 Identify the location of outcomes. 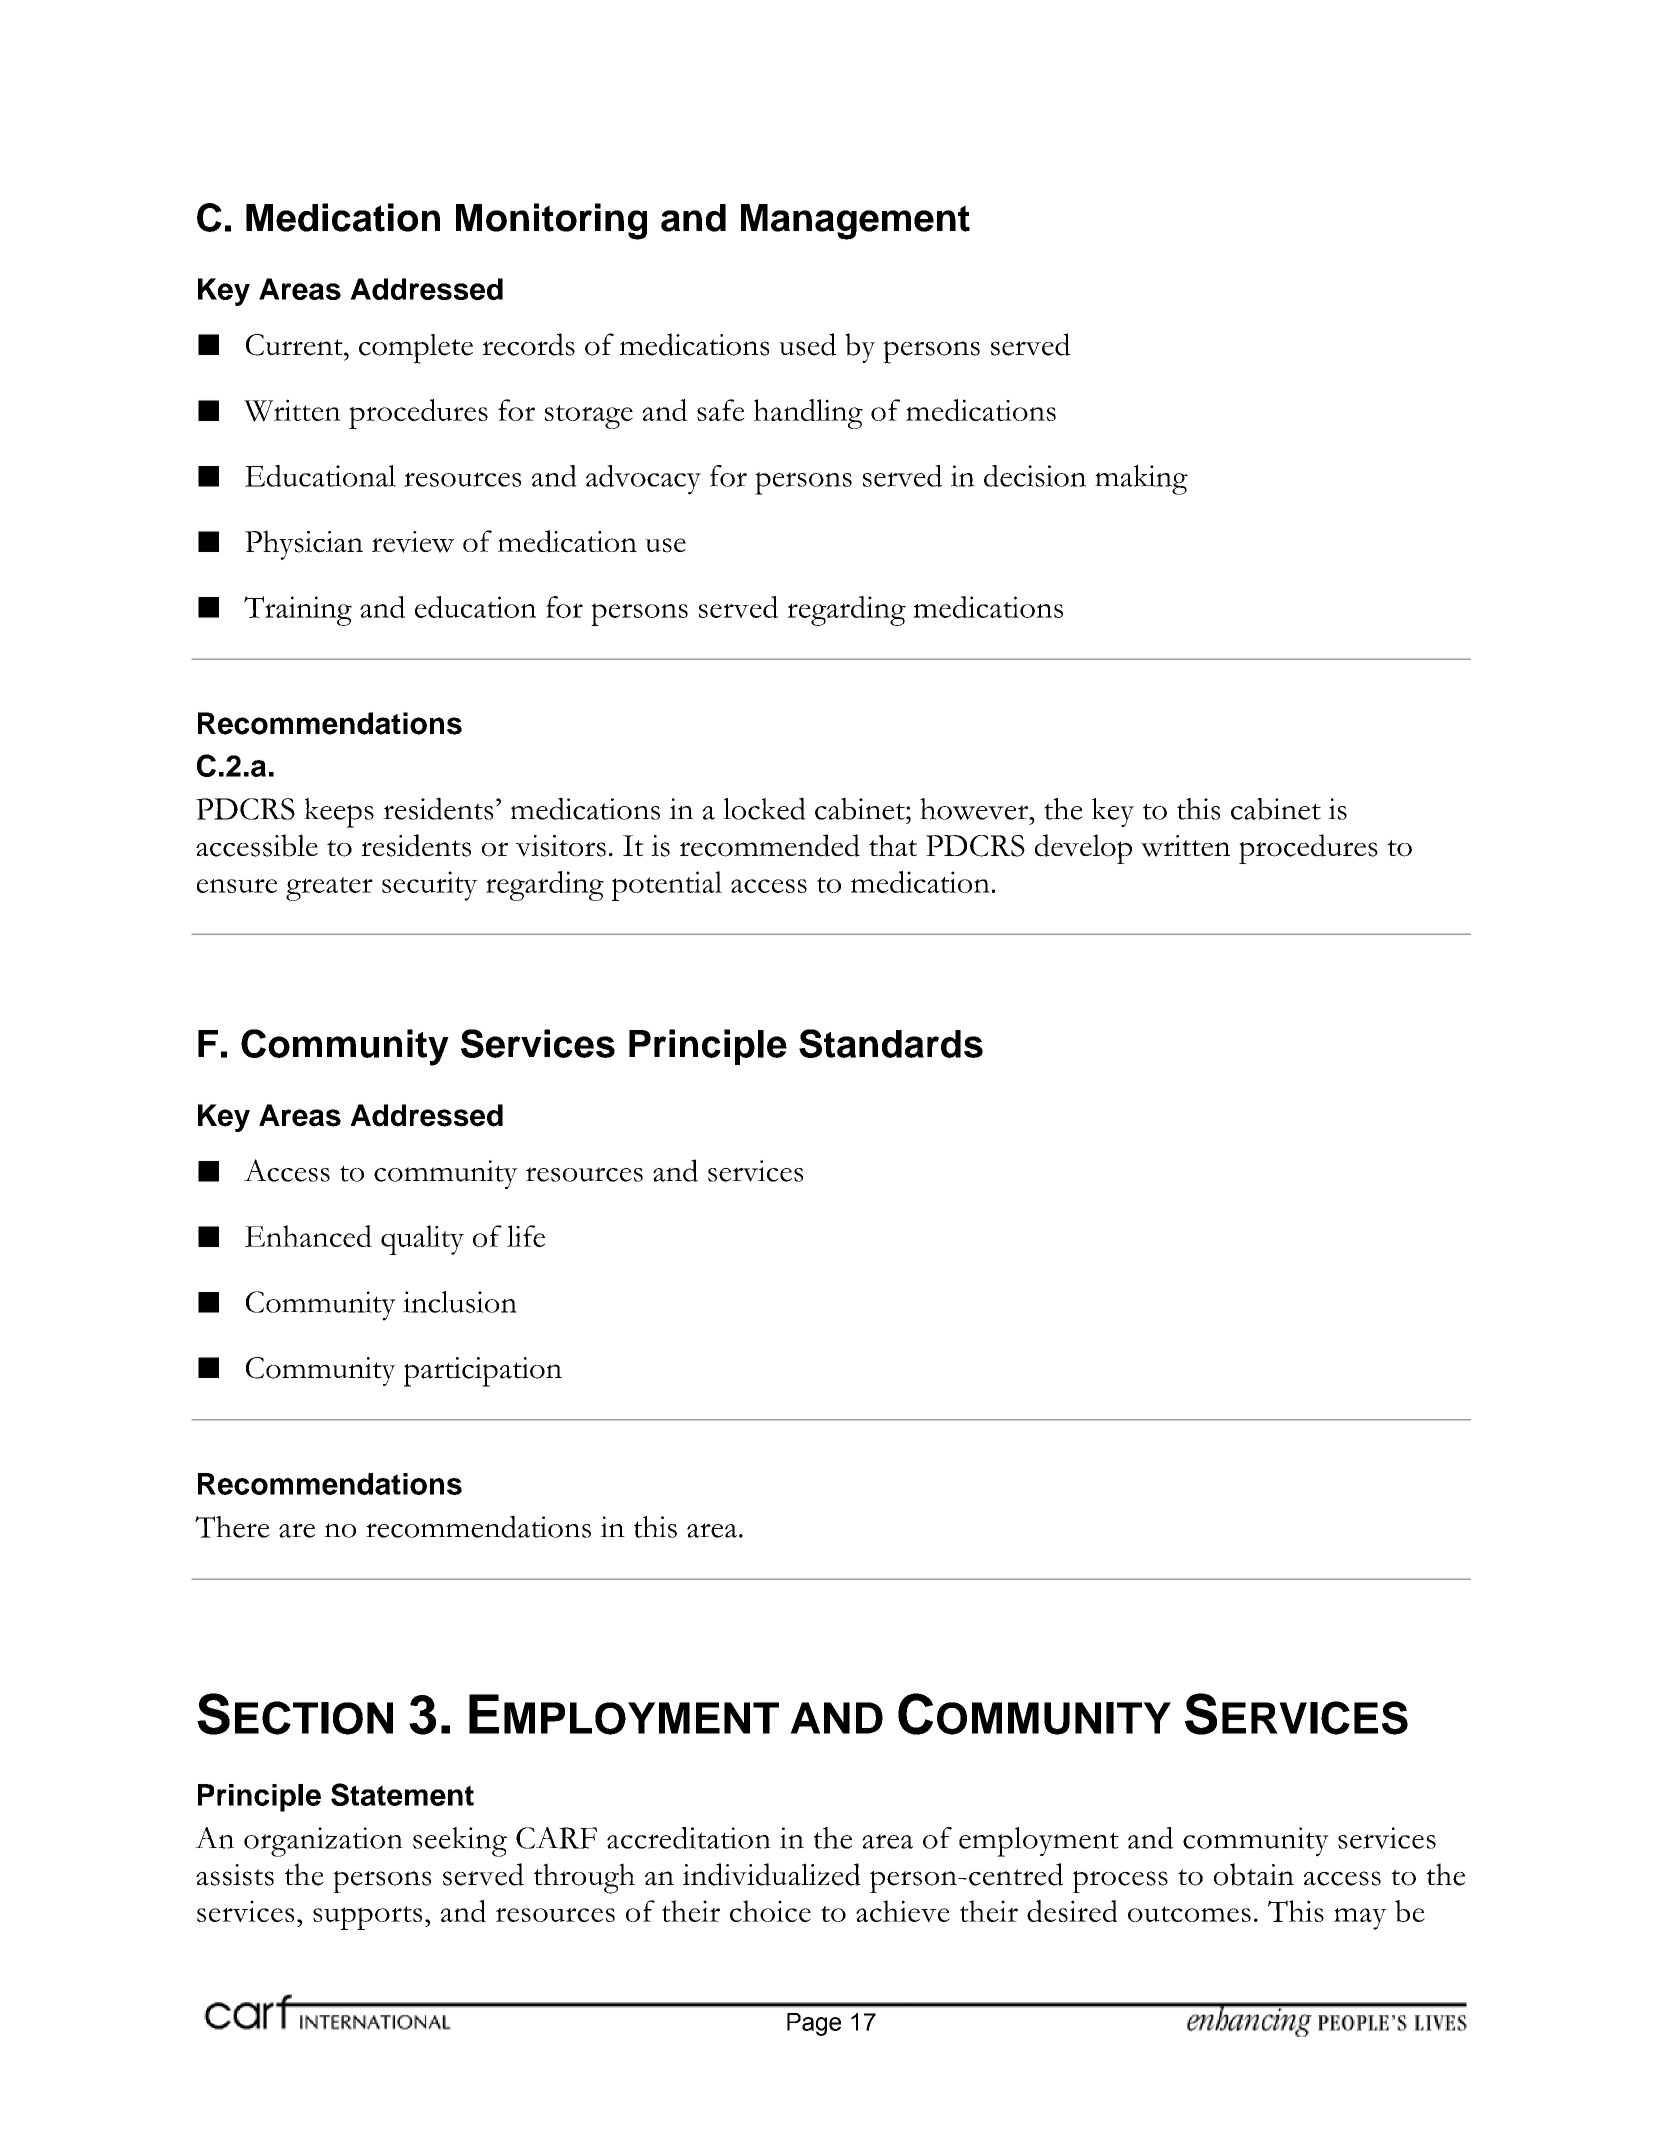
(1189, 1914).
